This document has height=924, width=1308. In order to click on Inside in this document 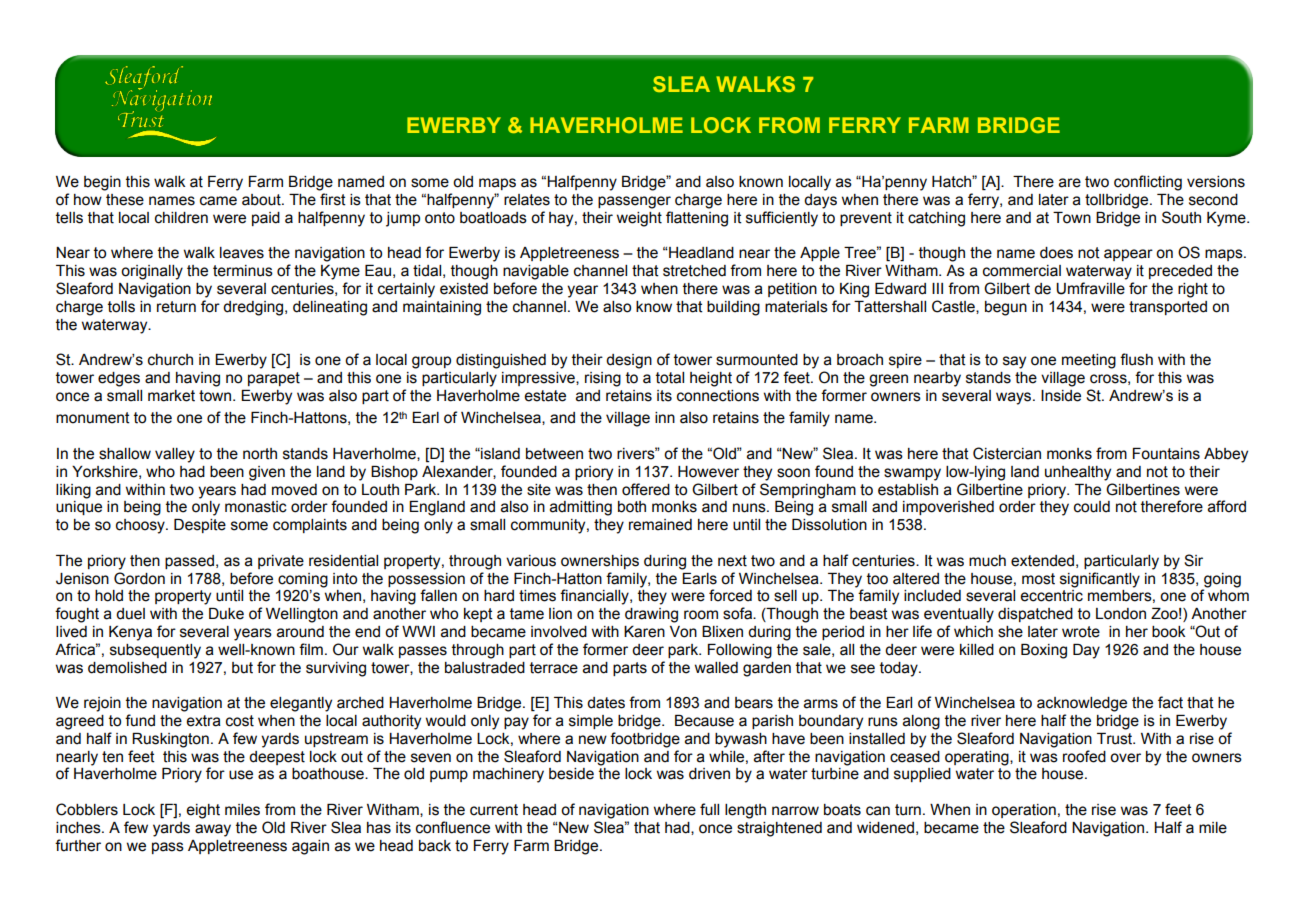, I will do `click(1061, 396)`.
